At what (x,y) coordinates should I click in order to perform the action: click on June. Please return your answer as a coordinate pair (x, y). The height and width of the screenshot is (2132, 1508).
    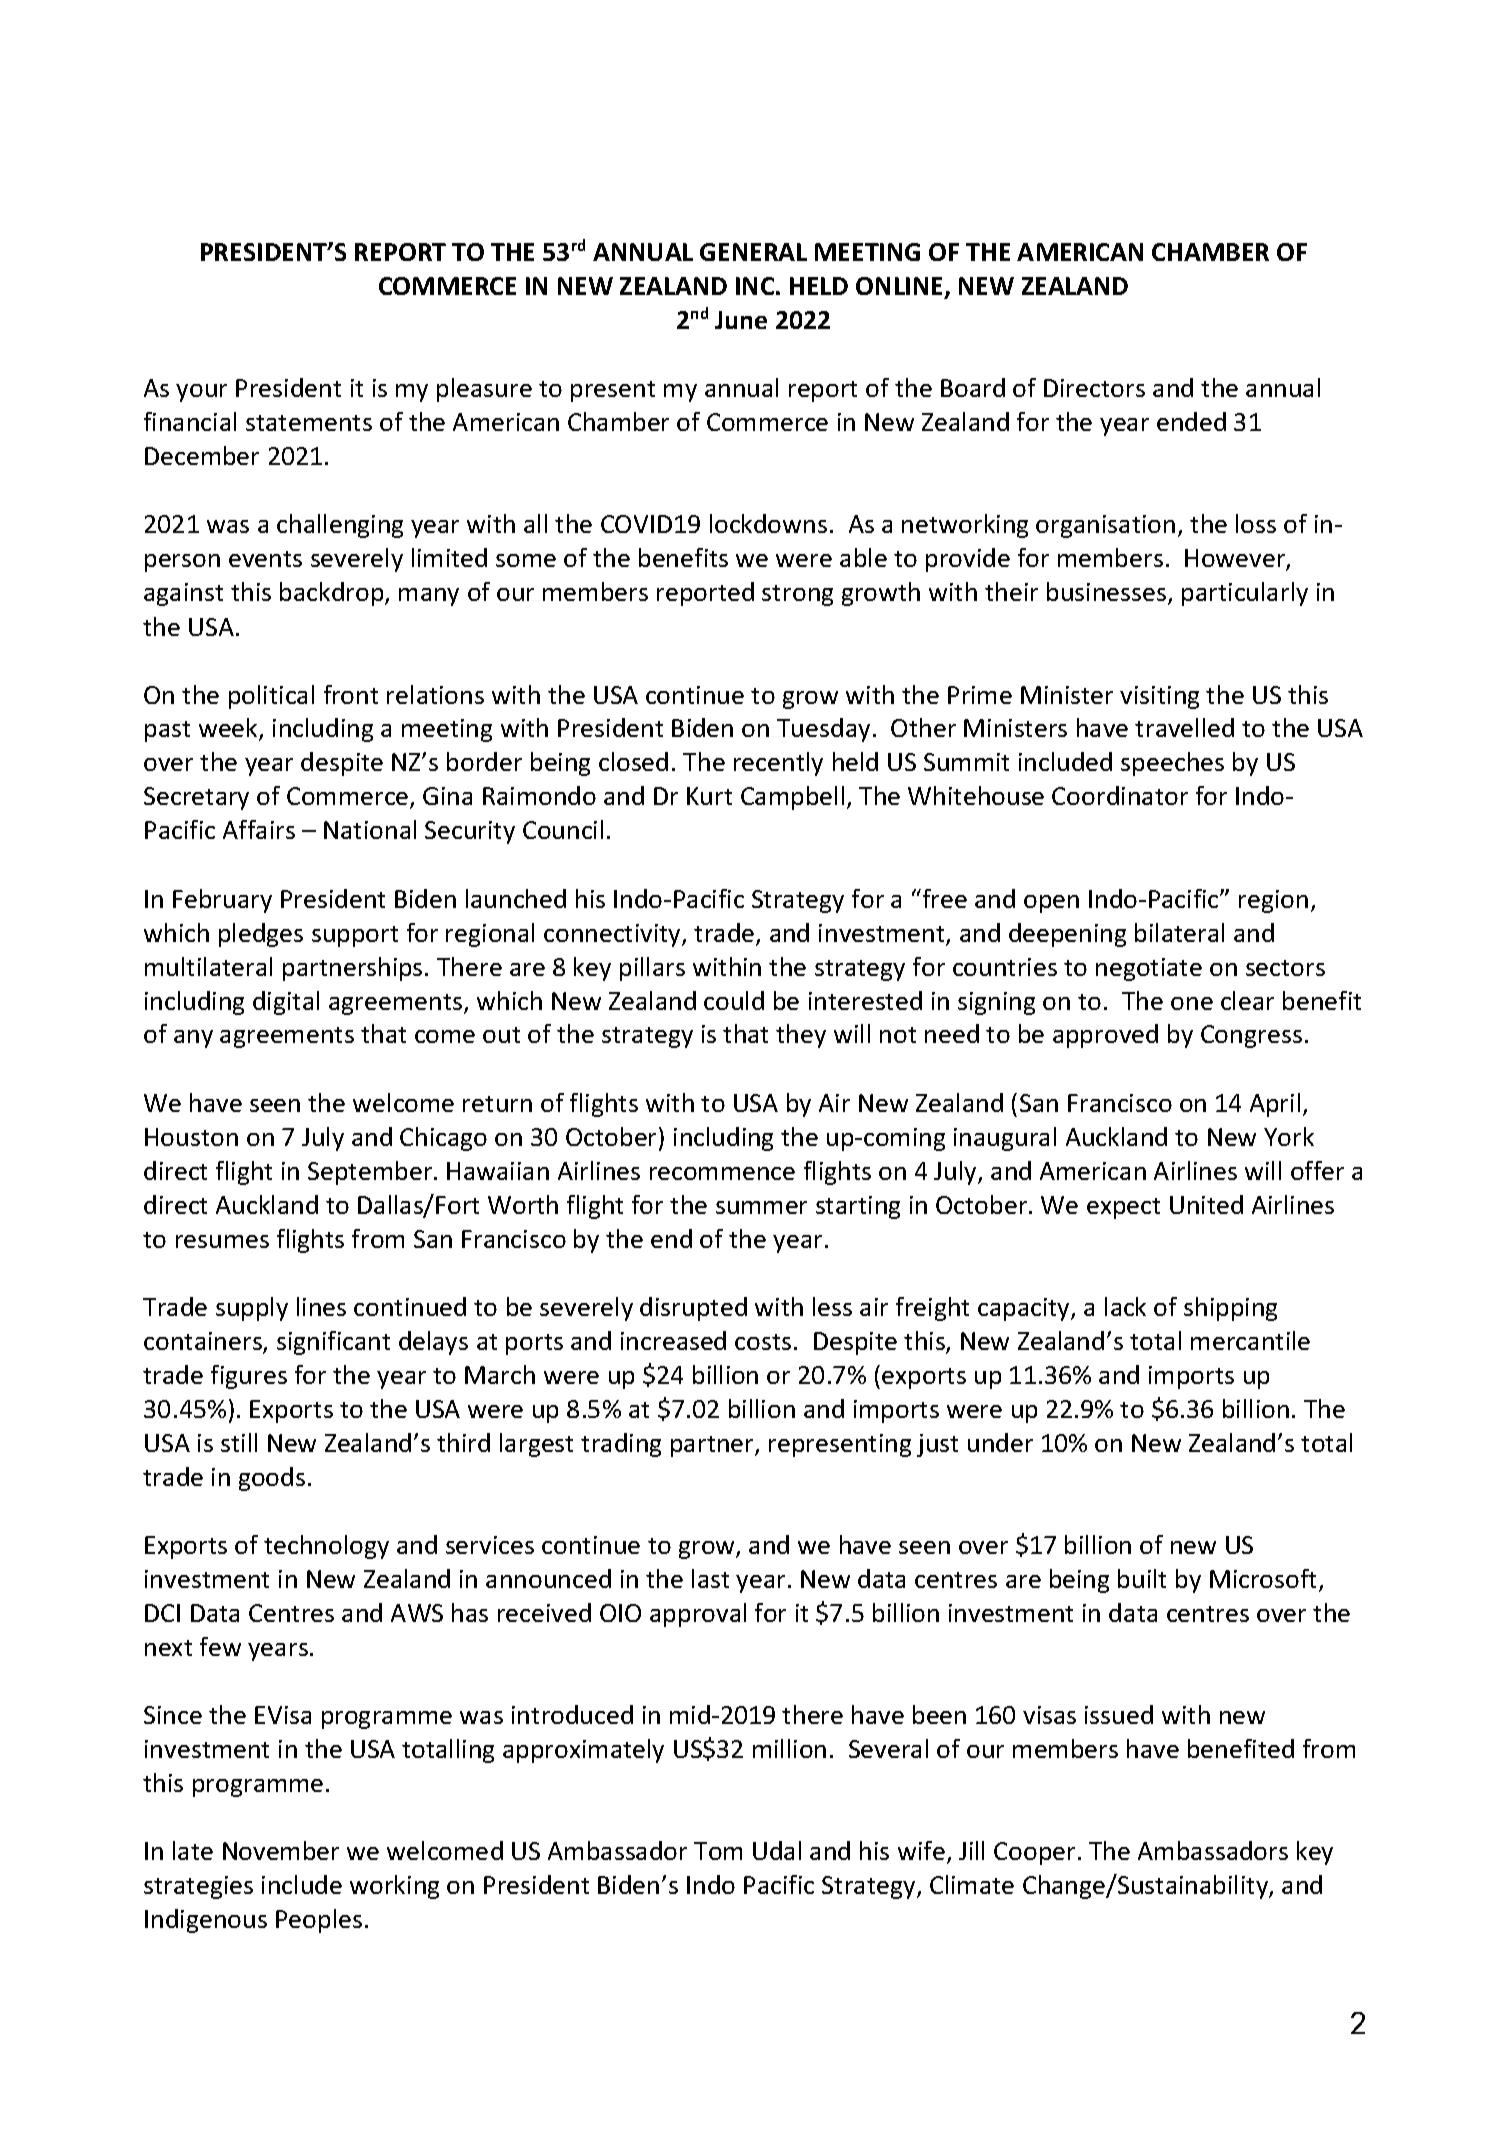
    Looking at the image, I should click on (741, 320).
